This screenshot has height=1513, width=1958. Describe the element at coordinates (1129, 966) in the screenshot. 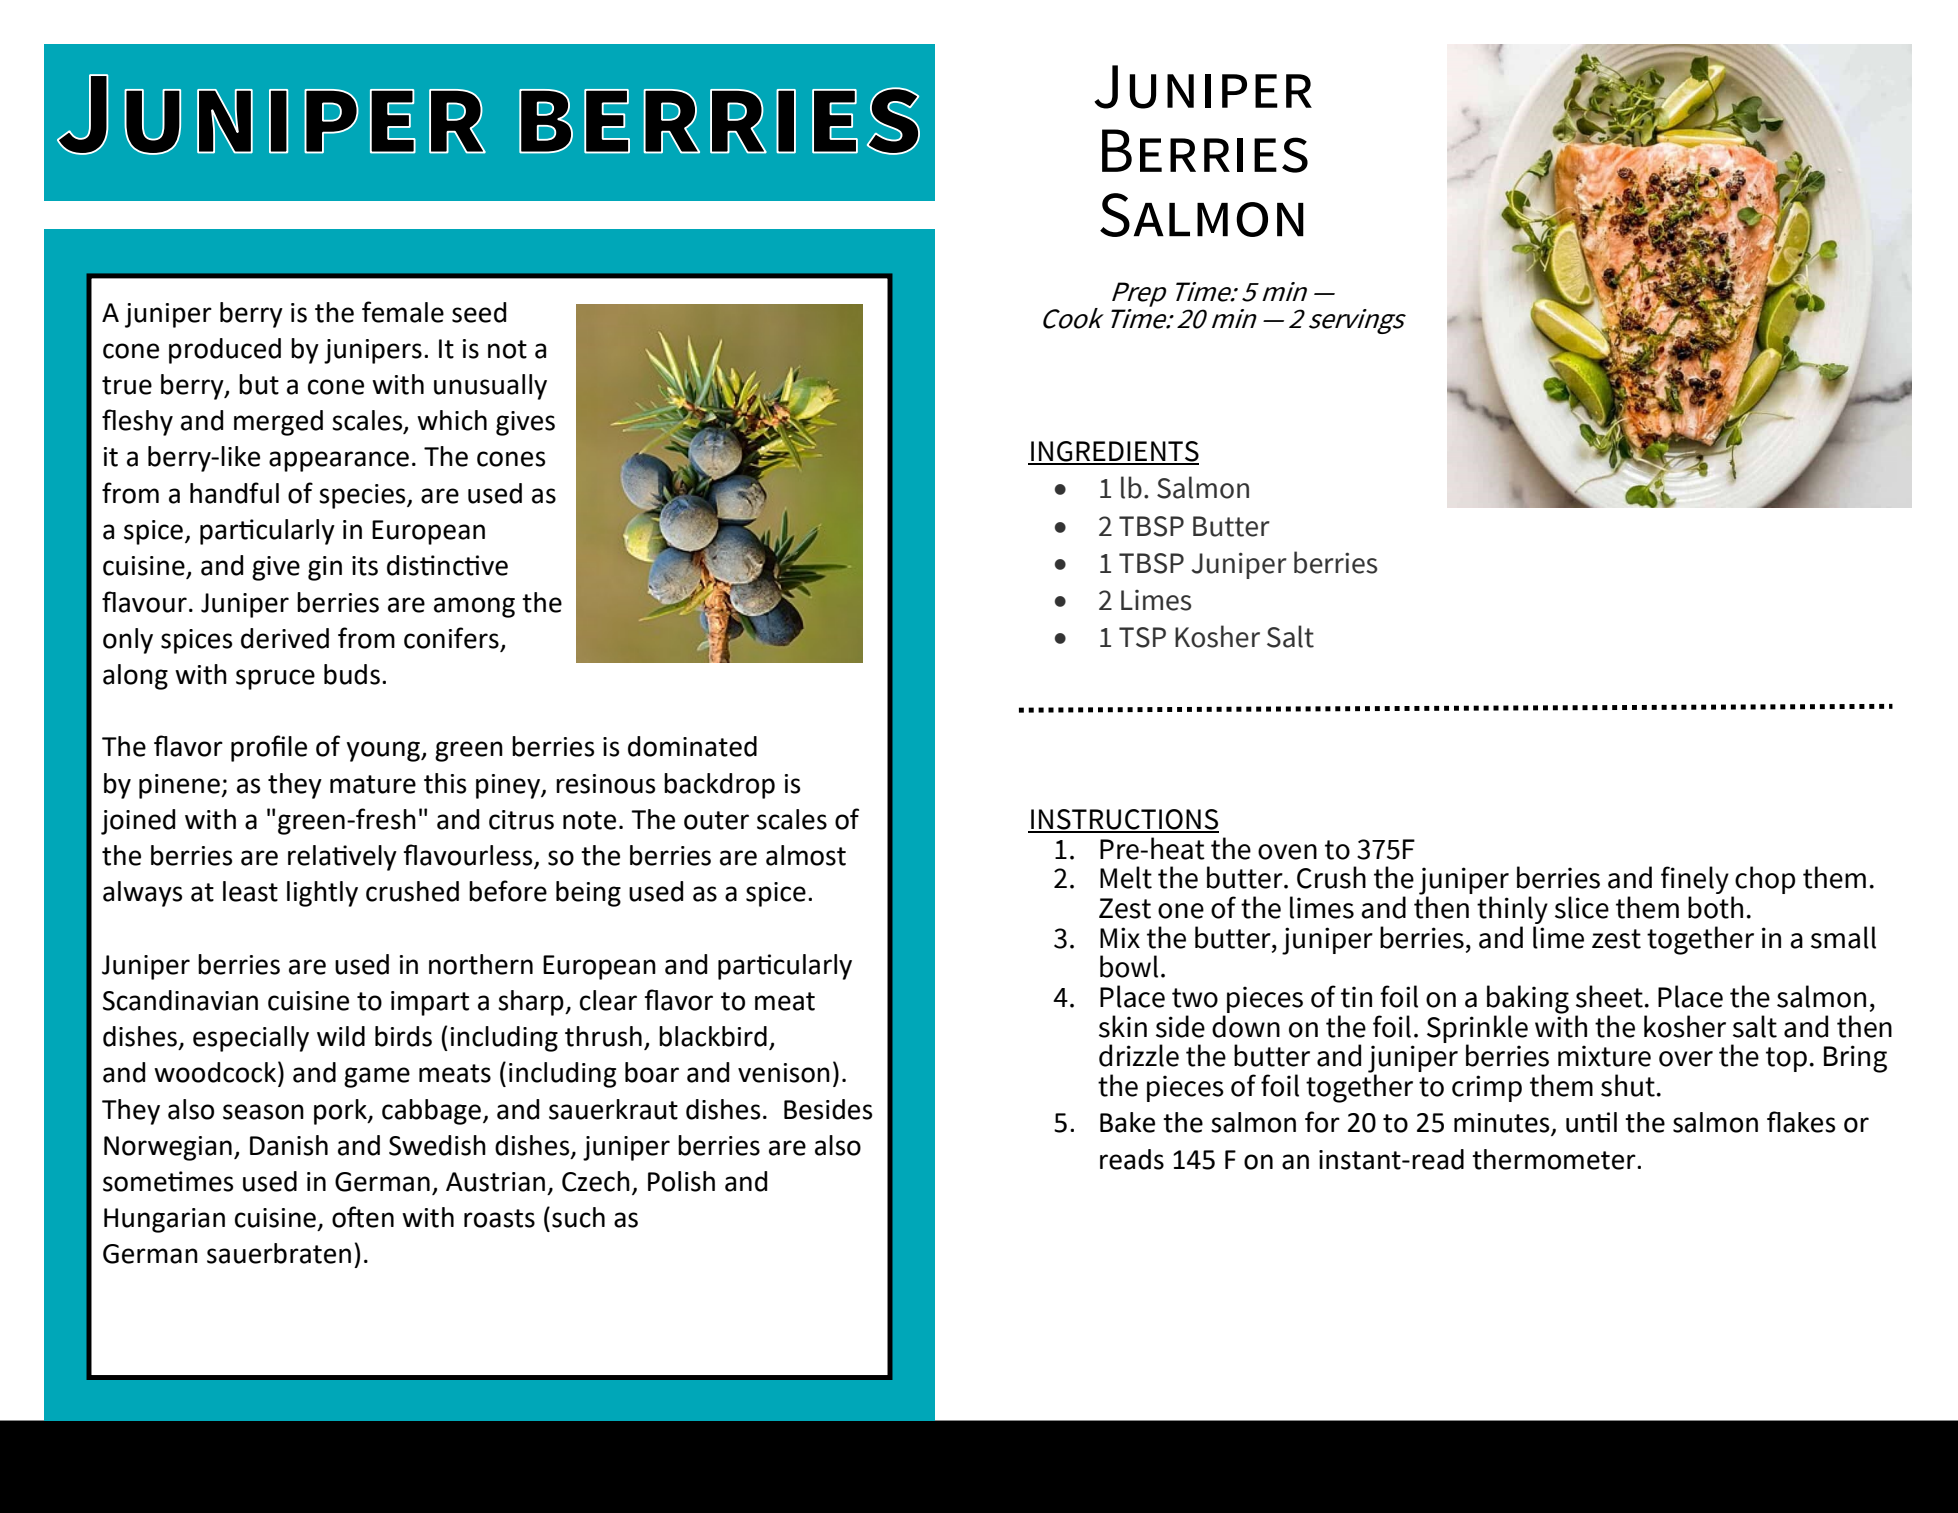

I see `bowl` at that location.
